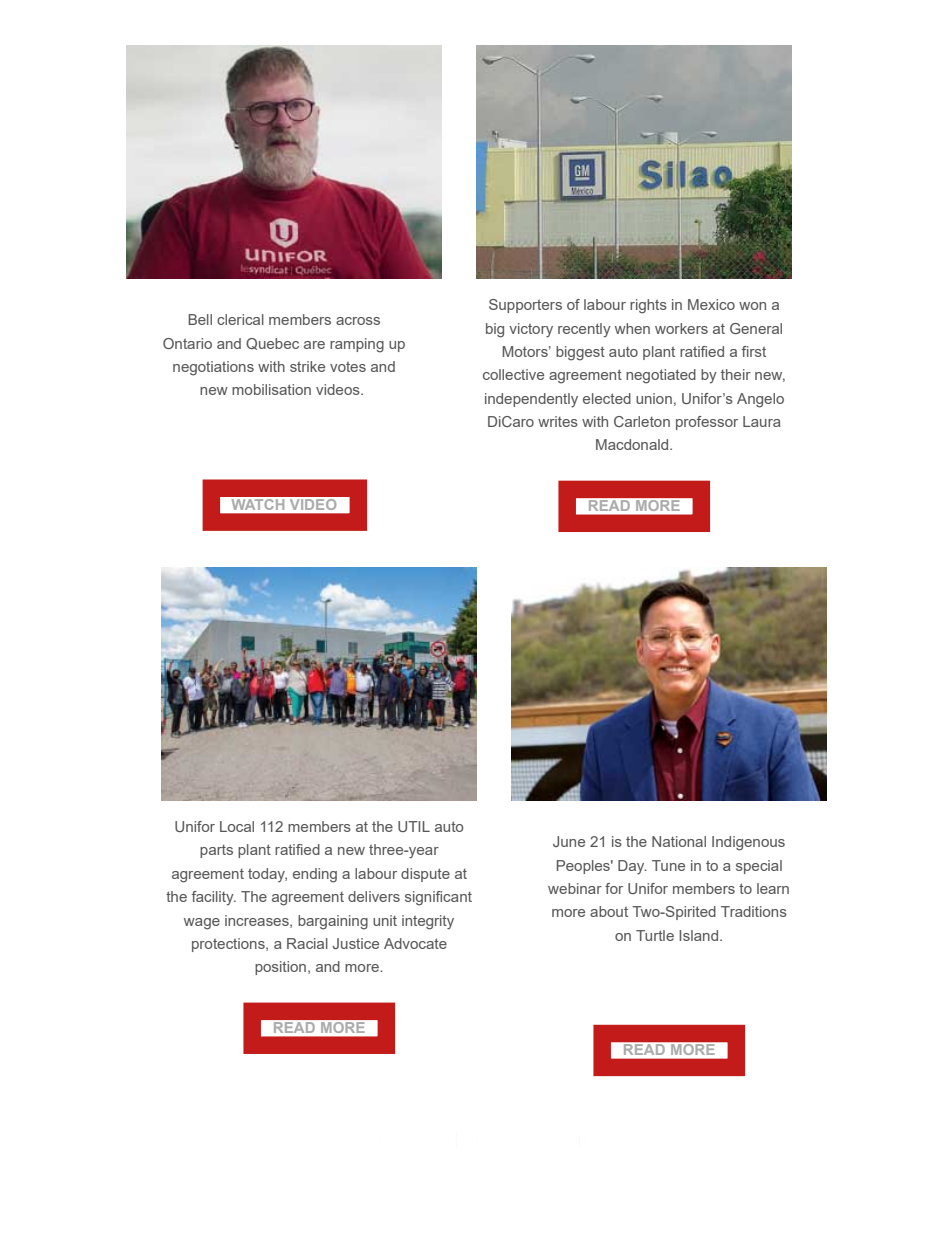 The image size is (952, 1233). Describe the element at coordinates (558, 421) in the document. I see `writes` at that location.
